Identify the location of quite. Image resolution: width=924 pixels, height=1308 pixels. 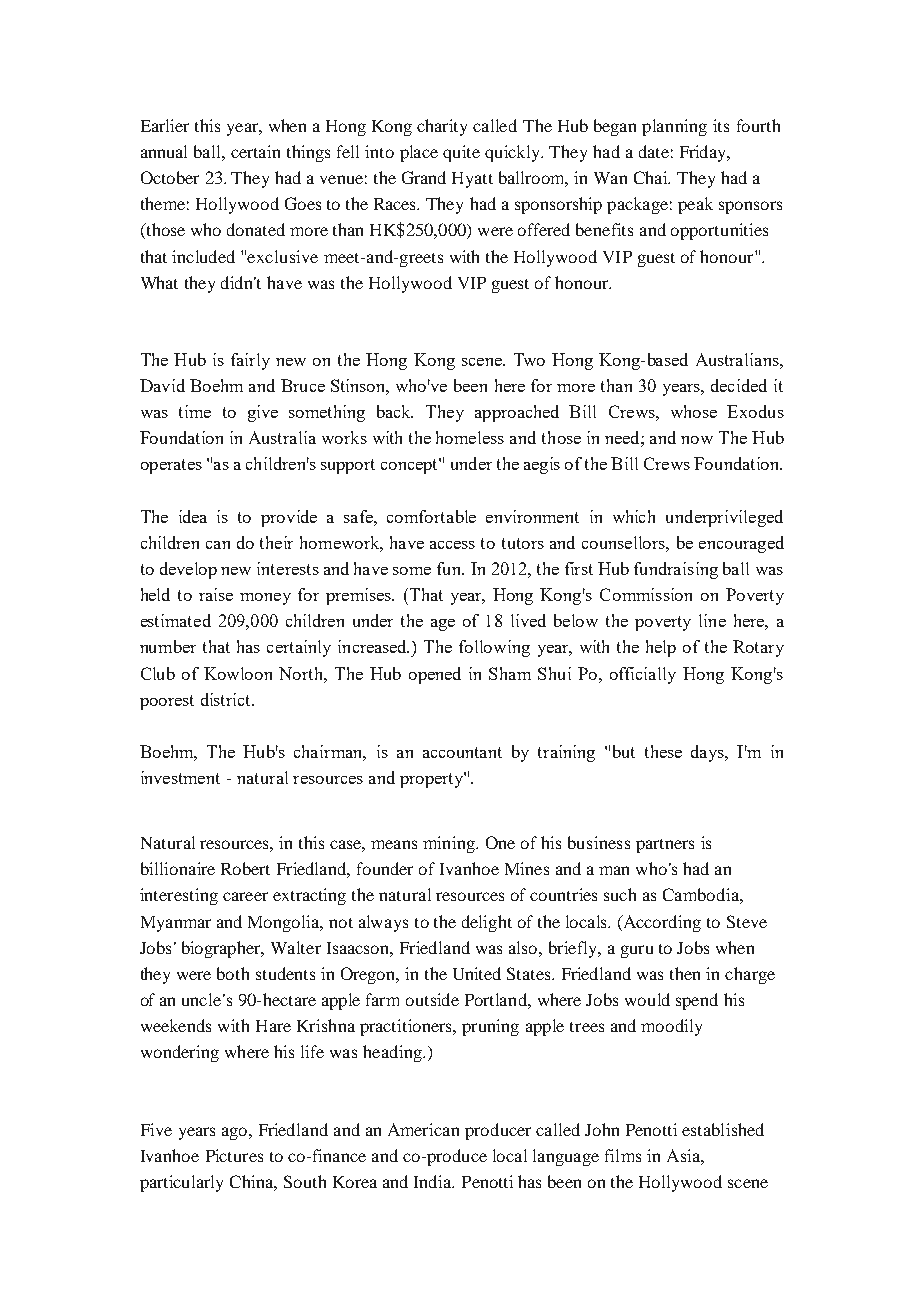
(461, 153).
